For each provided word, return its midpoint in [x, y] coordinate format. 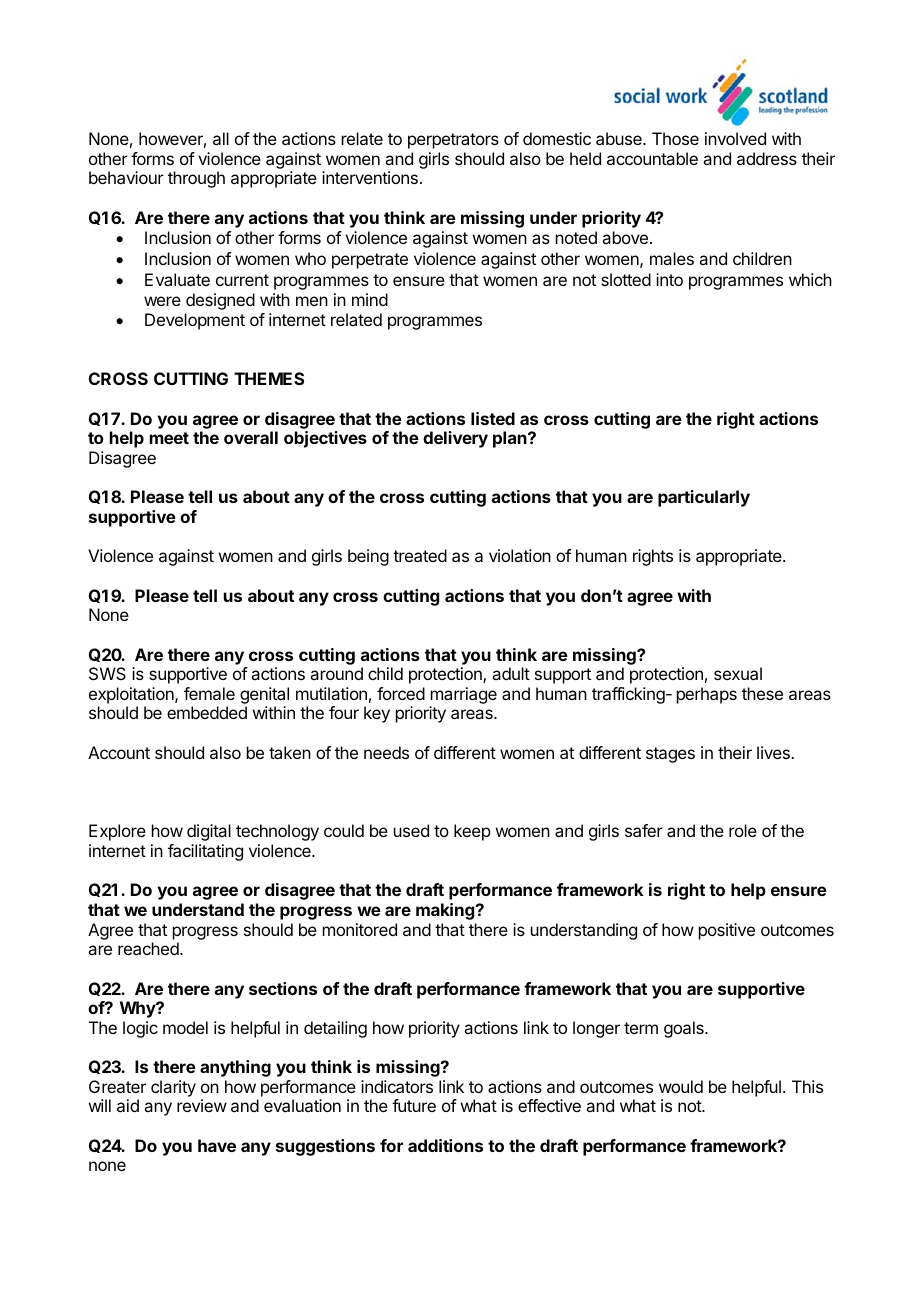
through [196, 179]
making [446, 911]
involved [735, 138]
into [669, 279]
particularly [704, 498]
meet [169, 438]
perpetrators [453, 141]
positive [727, 931]
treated [420, 555]
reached [149, 948]
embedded [207, 712]
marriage [464, 695]
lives [774, 752]
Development [195, 321]
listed [493, 418]
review [202, 1105]
